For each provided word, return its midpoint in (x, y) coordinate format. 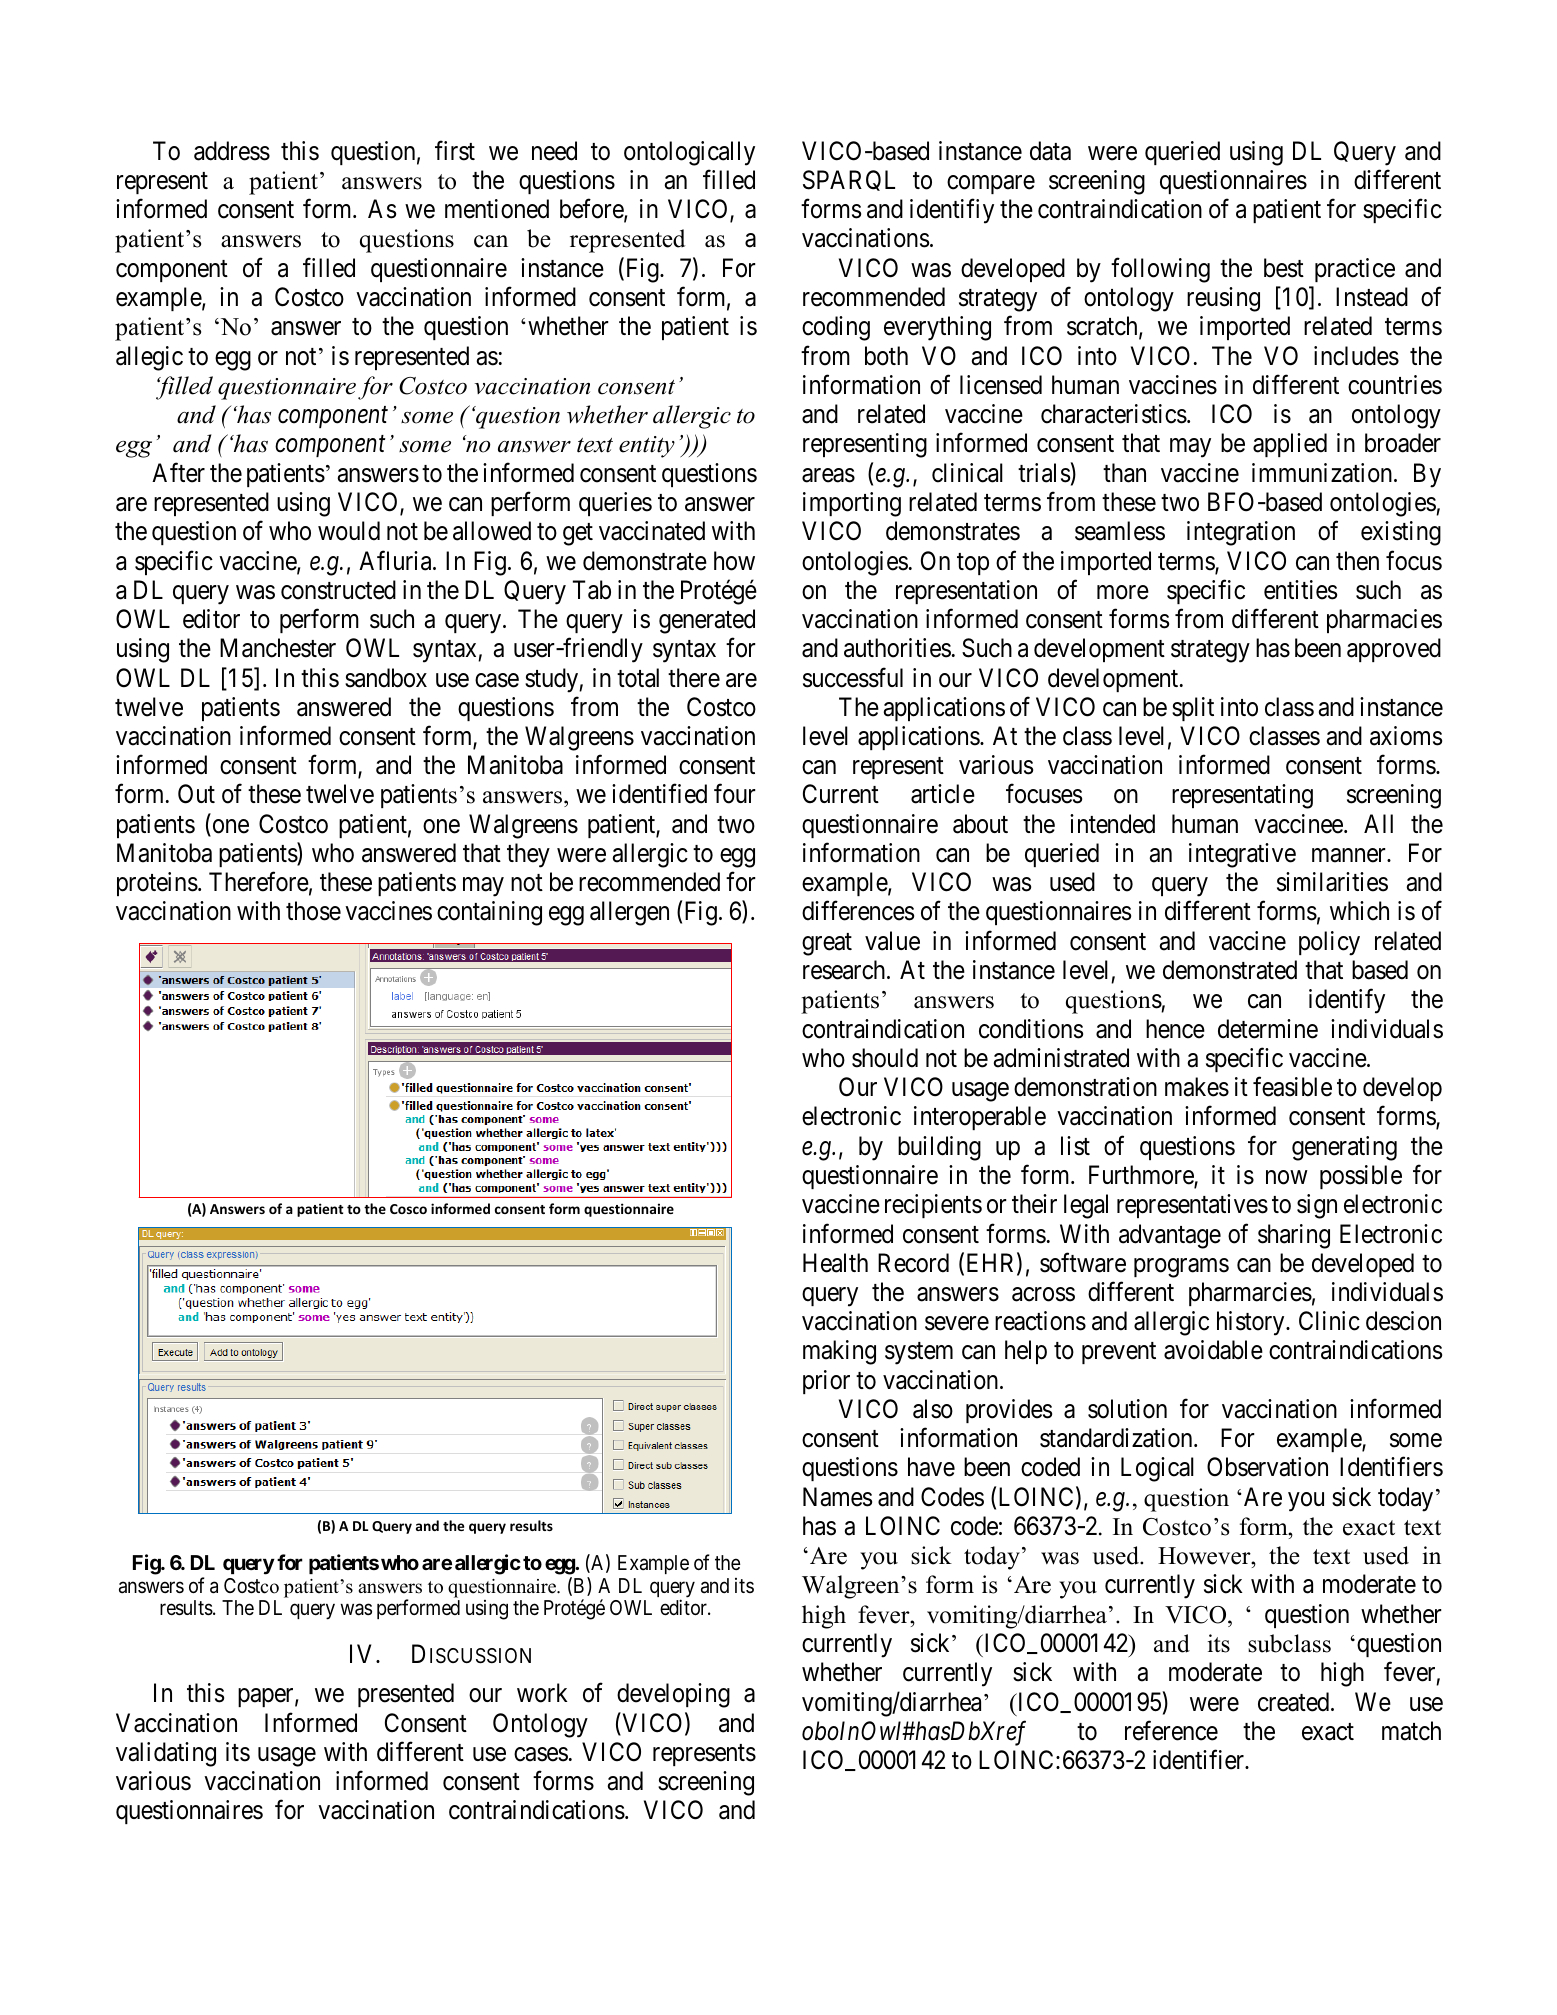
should (885, 1058)
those (313, 911)
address (232, 151)
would (349, 531)
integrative (1242, 855)
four (735, 794)
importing (852, 504)
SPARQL (849, 180)
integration (1241, 533)
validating (166, 1754)
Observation (1267, 1467)
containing (489, 913)
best (1284, 268)
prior (826, 1382)
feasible (1292, 1087)
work (542, 1693)
